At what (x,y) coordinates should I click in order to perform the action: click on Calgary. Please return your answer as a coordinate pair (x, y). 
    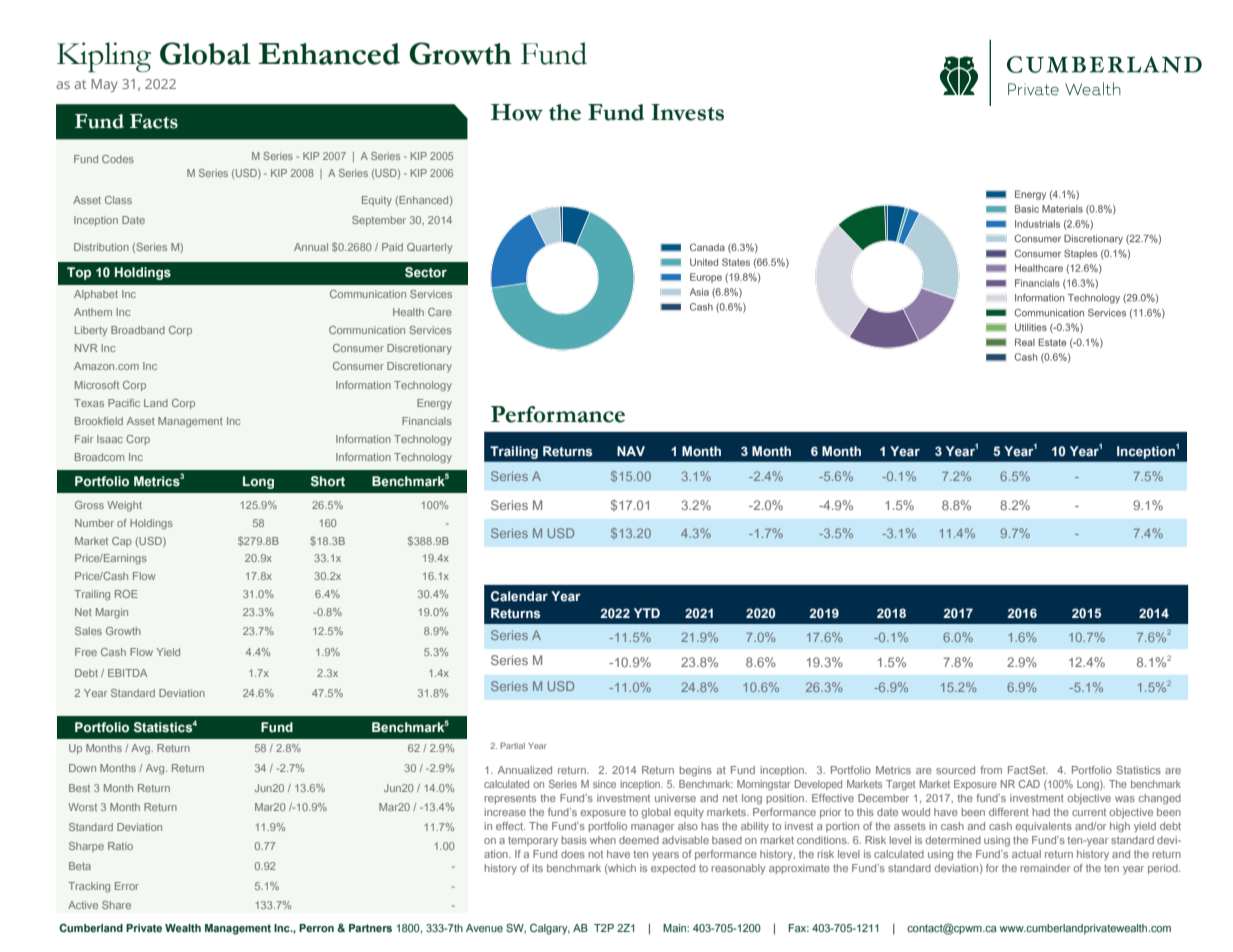
    Looking at the image, I should click on (550, 929).
